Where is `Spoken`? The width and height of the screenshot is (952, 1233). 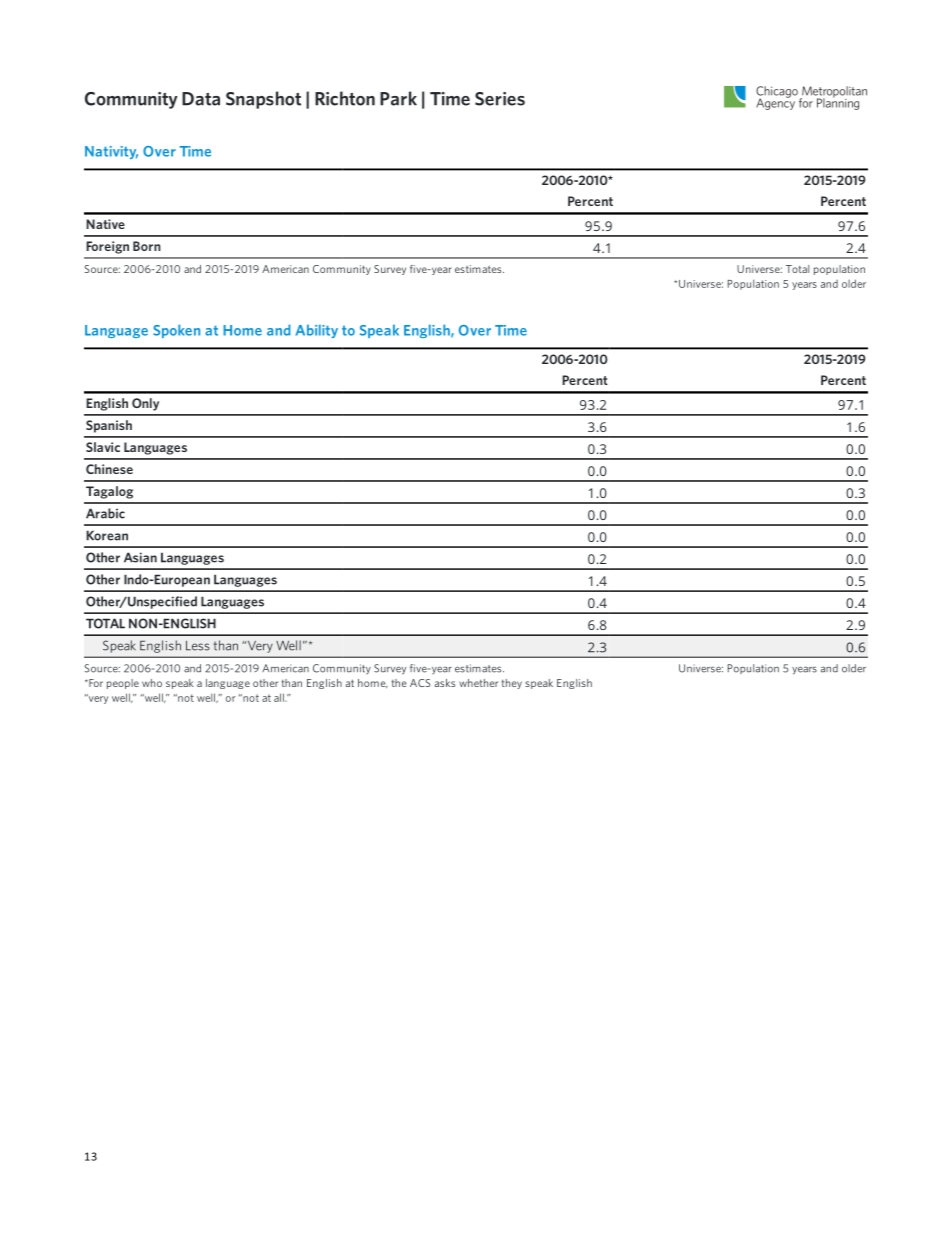
Spoken is located at coordinates (176, 331).
